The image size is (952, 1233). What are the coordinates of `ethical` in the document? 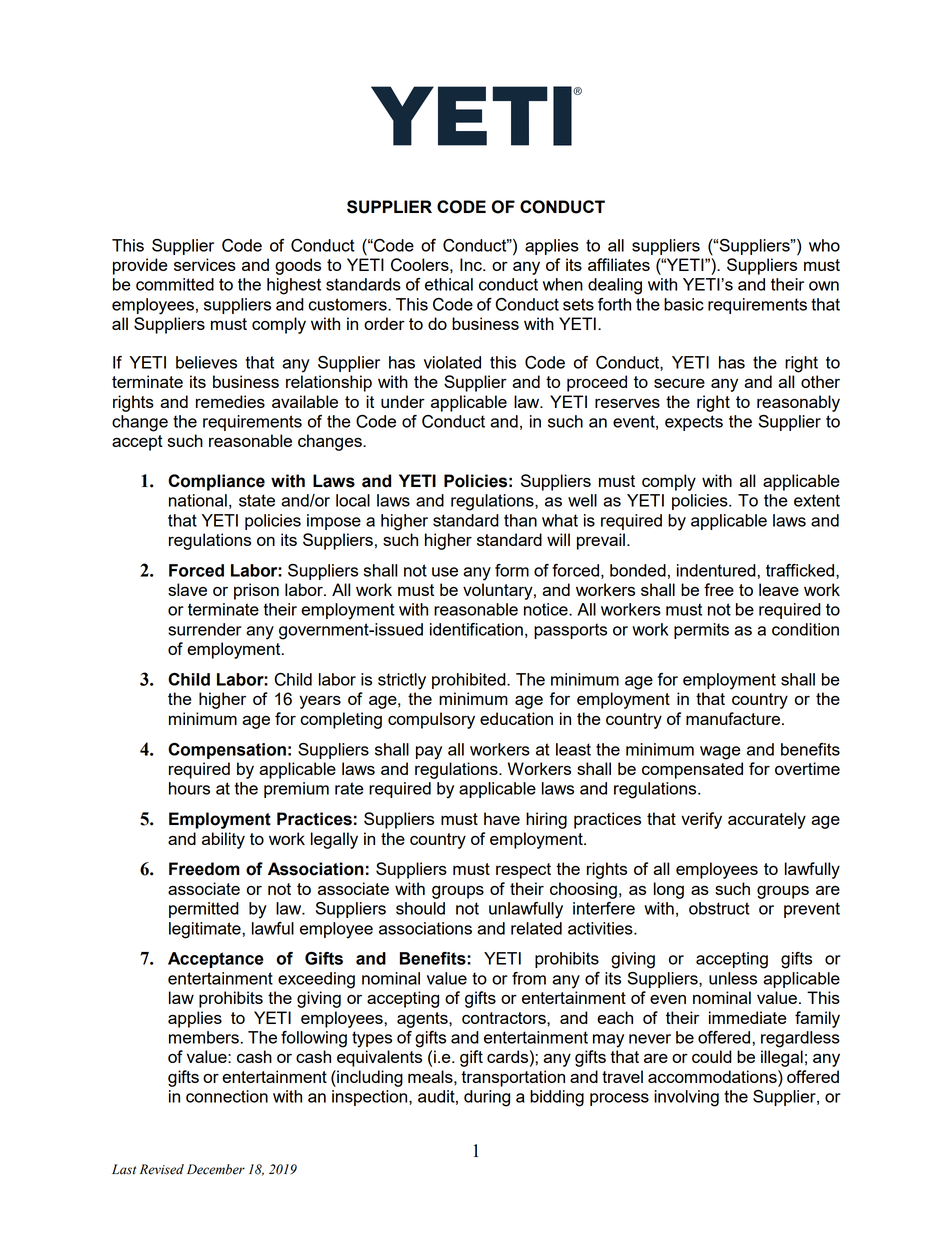 It's located at (449, 284).
